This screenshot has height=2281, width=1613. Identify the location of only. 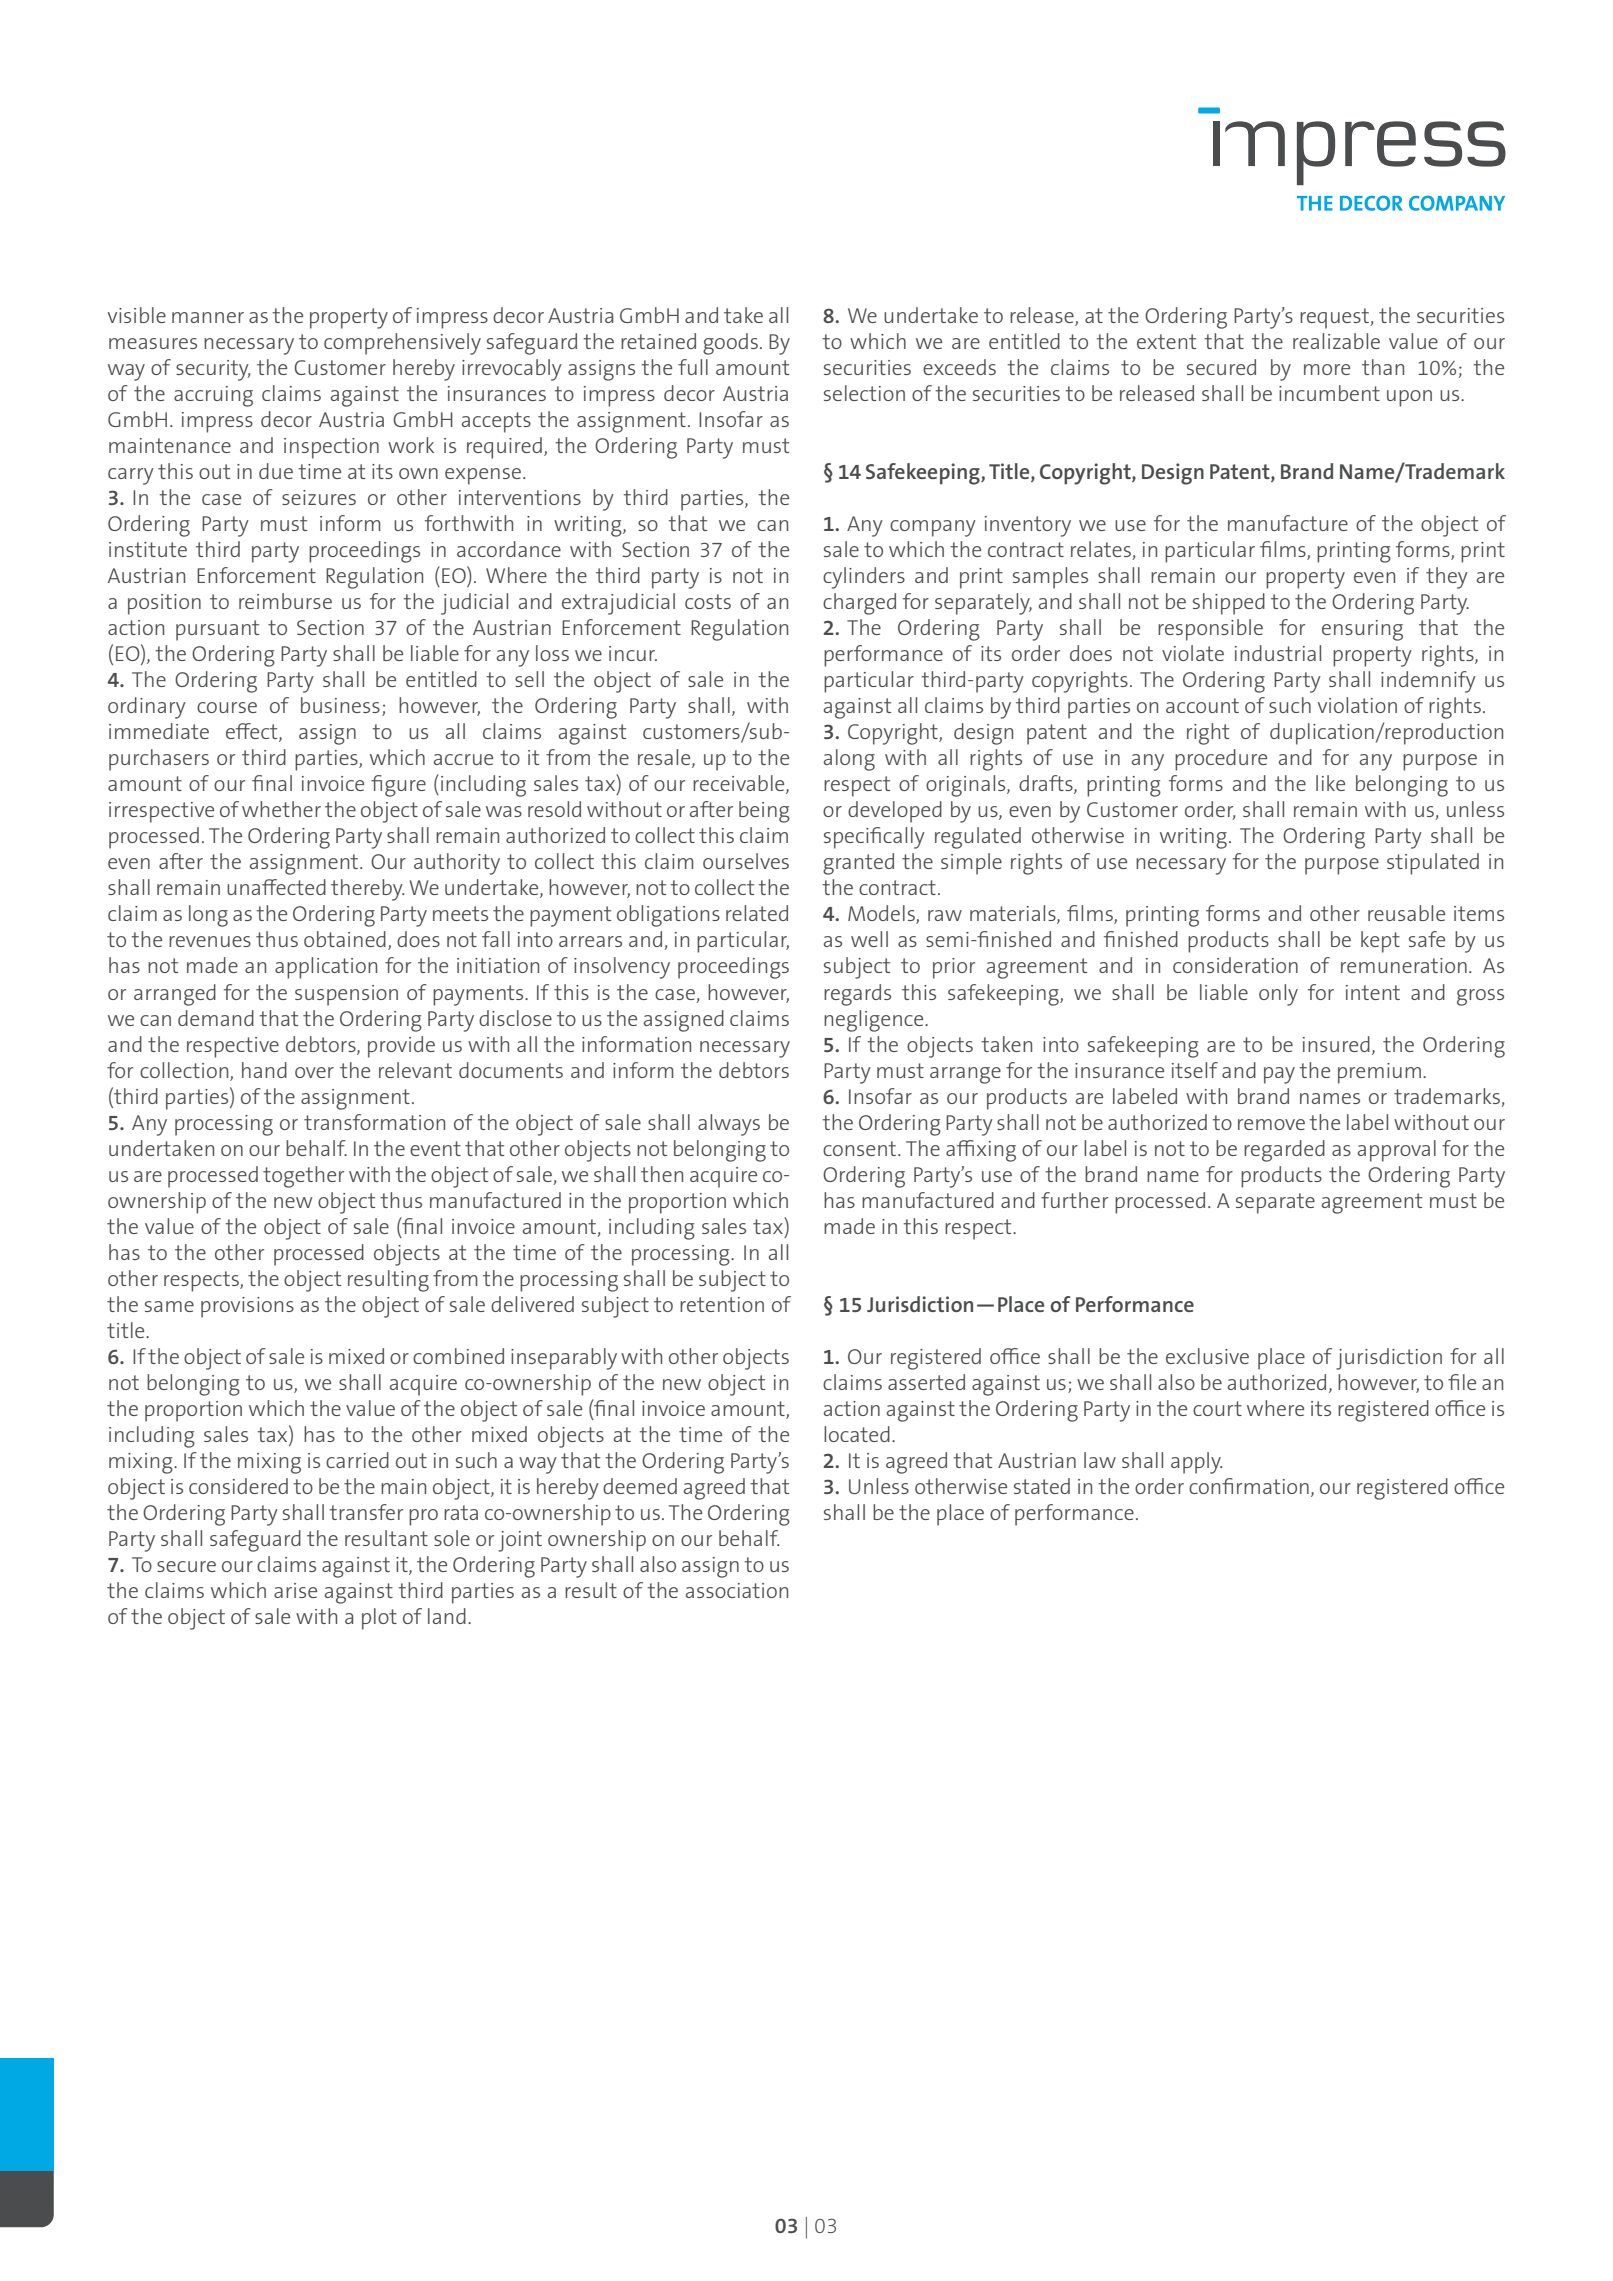
(1278, 995).
